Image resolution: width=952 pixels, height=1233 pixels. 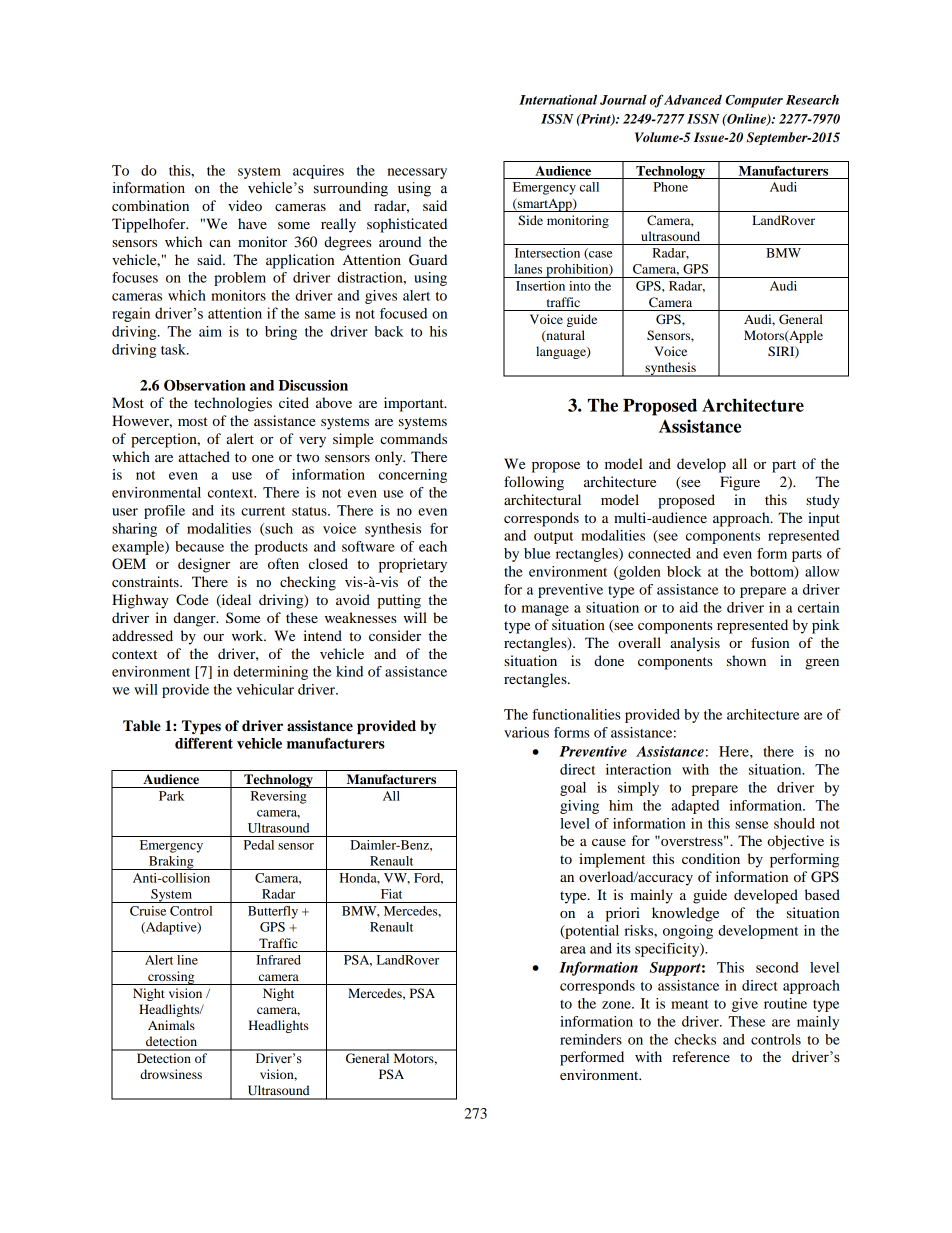 What do you see at coordinates (752, 825) in the screenshot?
I see `sense` at bounding box center [752, 825].
